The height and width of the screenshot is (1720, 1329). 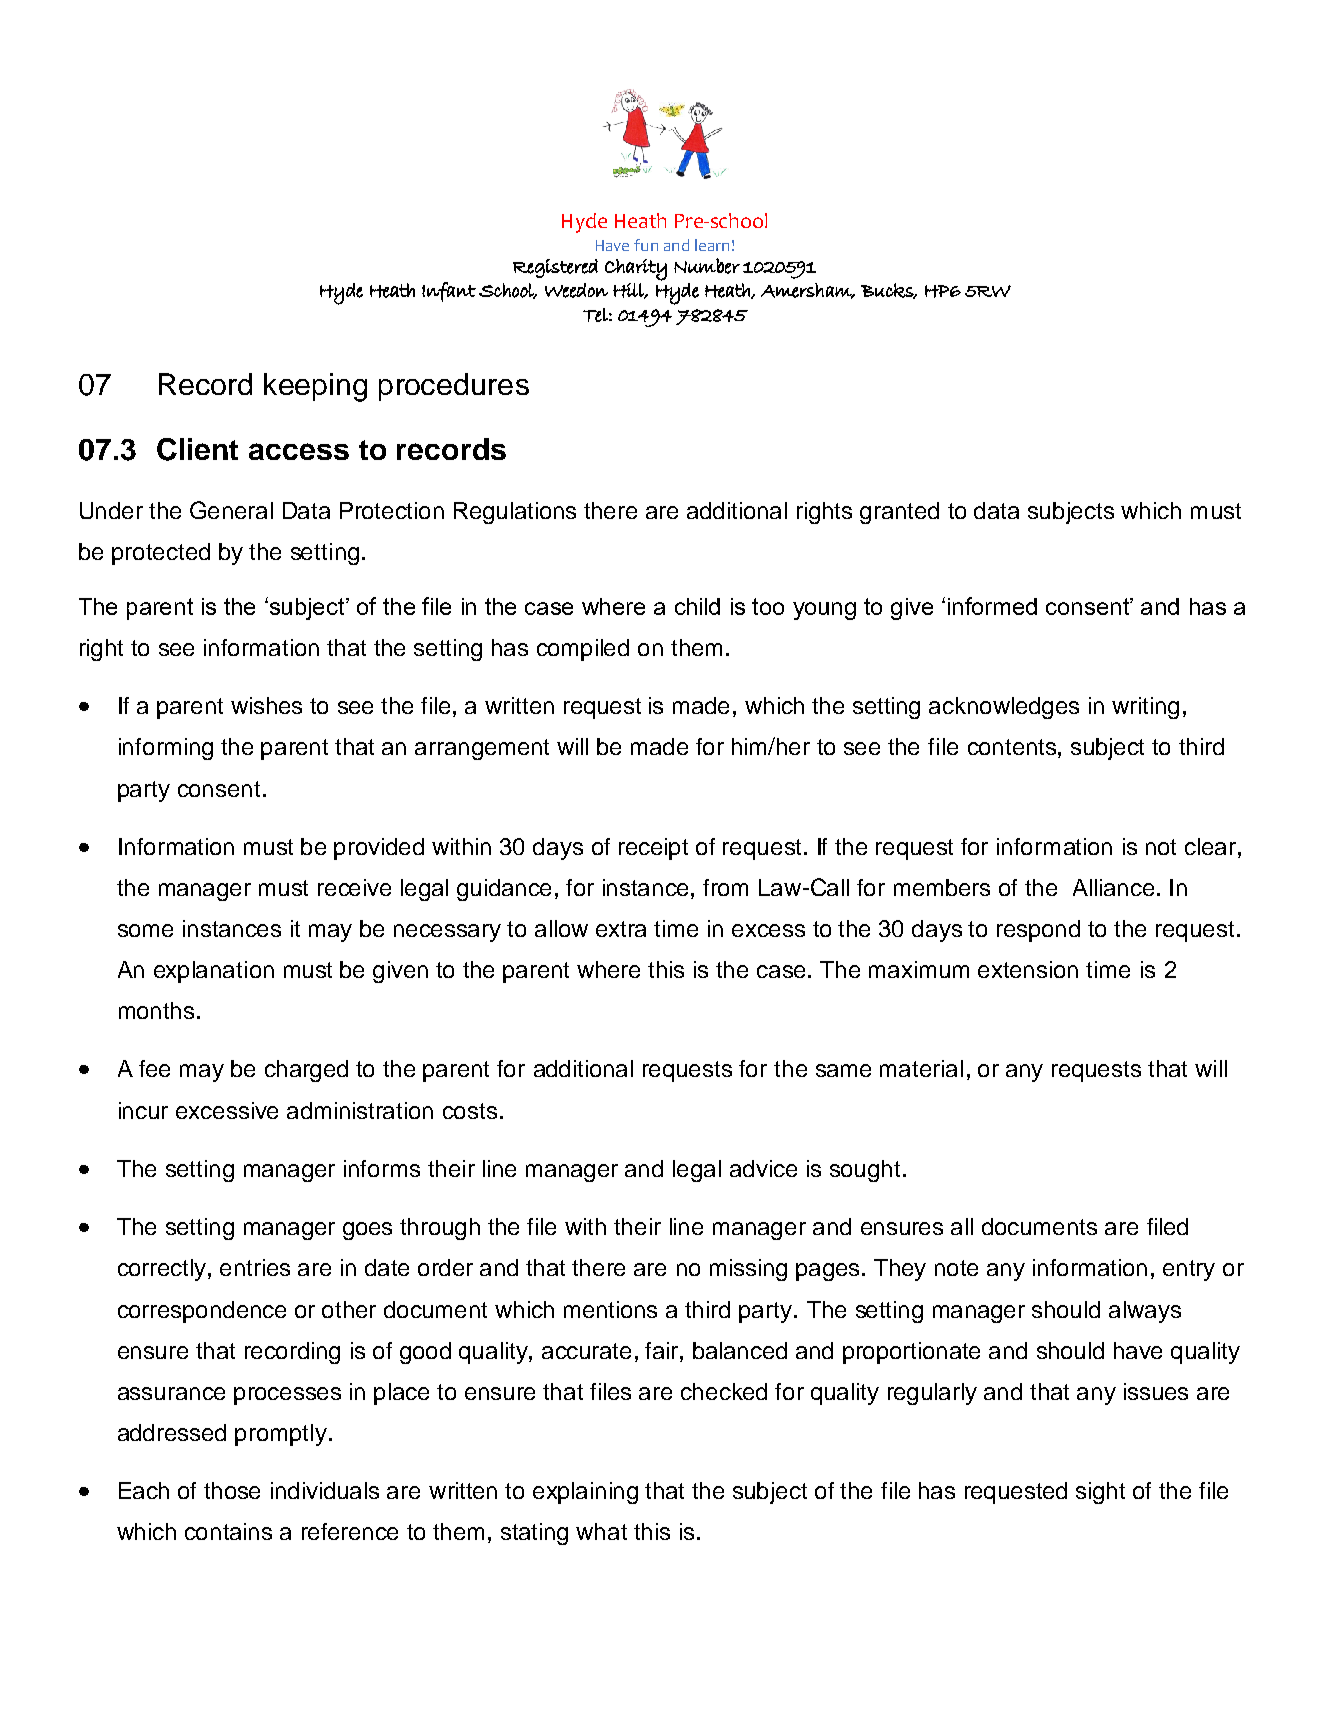 I want to click on Alliance, so click(x=1113, y=887).
